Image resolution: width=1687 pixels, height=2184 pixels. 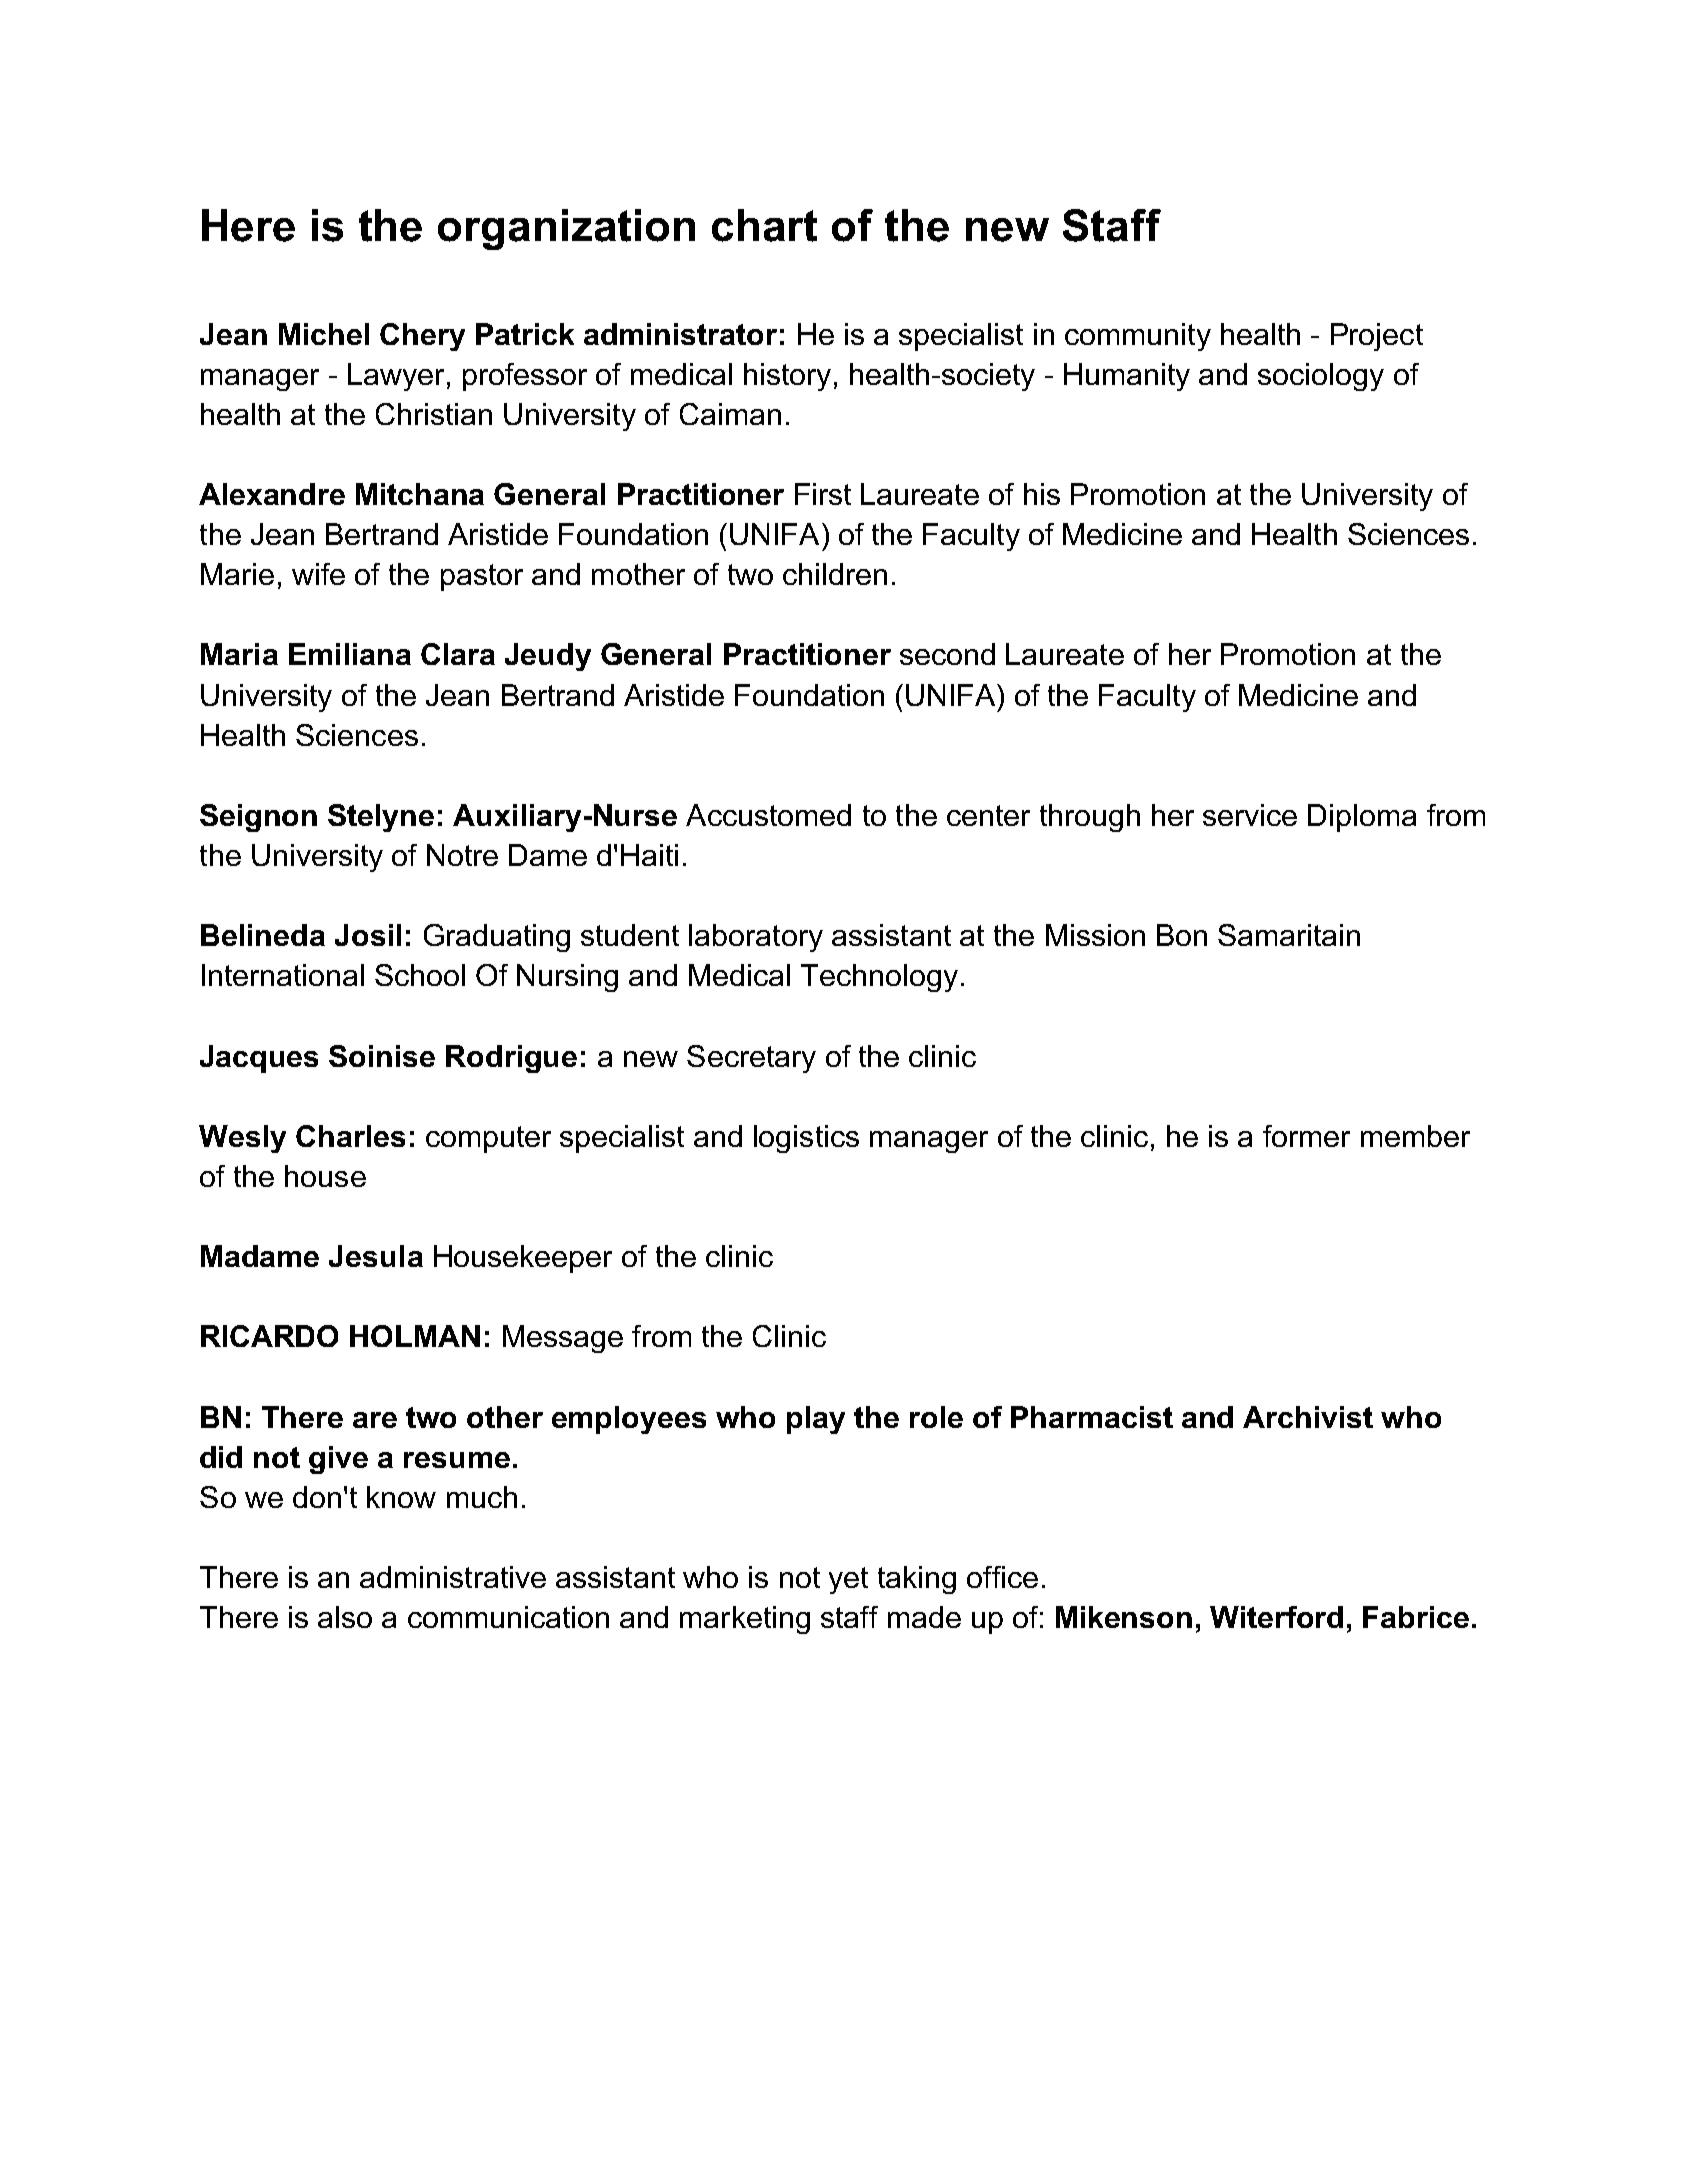 I want to click on HOLMAN, so click(x=415, y=1336).
